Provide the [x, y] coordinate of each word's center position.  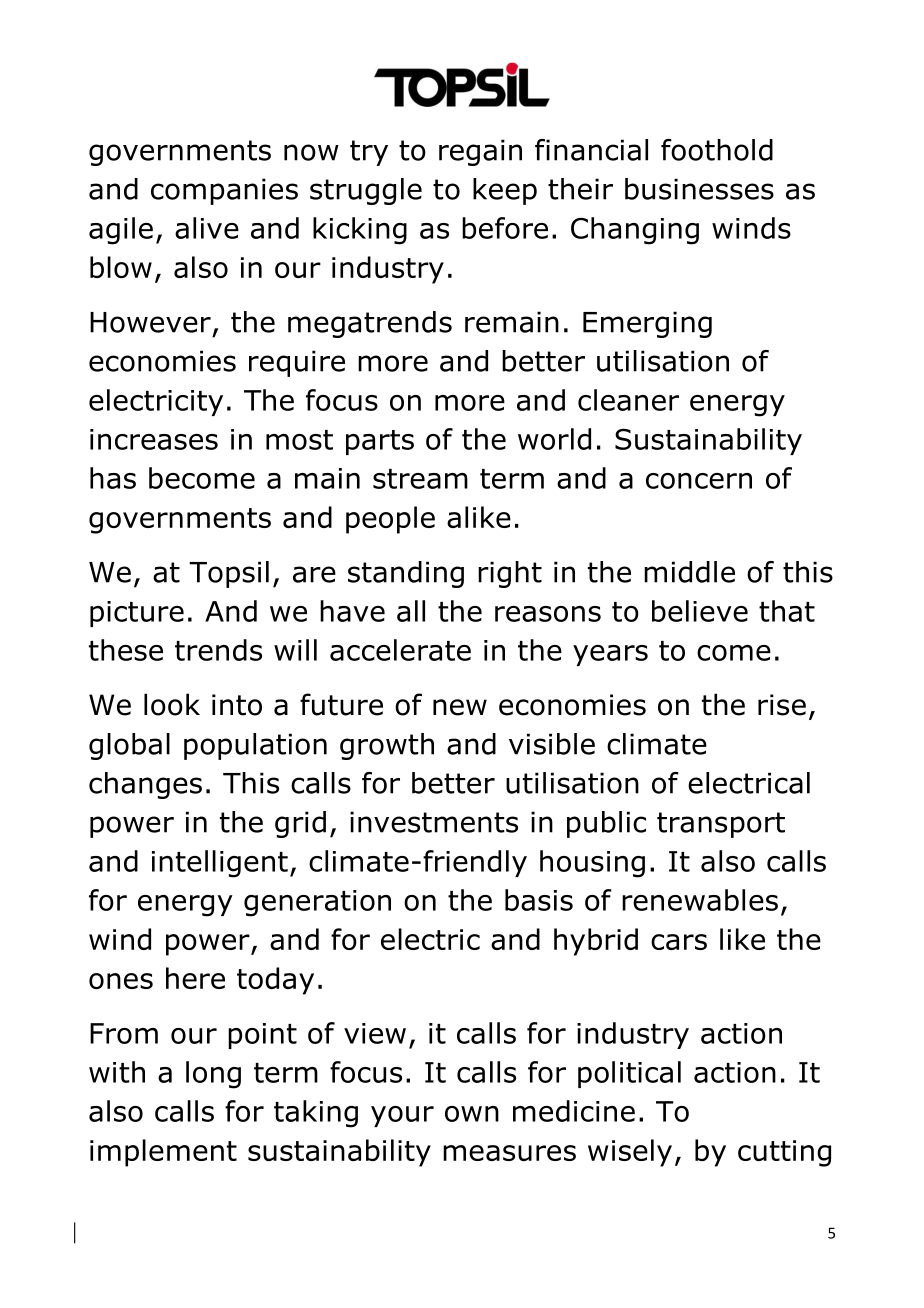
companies [224, 191]
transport [721, 825]
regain [480, 152]
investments [434, 822]
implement [163, 1153]
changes [145, 785]
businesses [699, 189]
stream [420, 479]
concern [699, 481]
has [113, 478]
